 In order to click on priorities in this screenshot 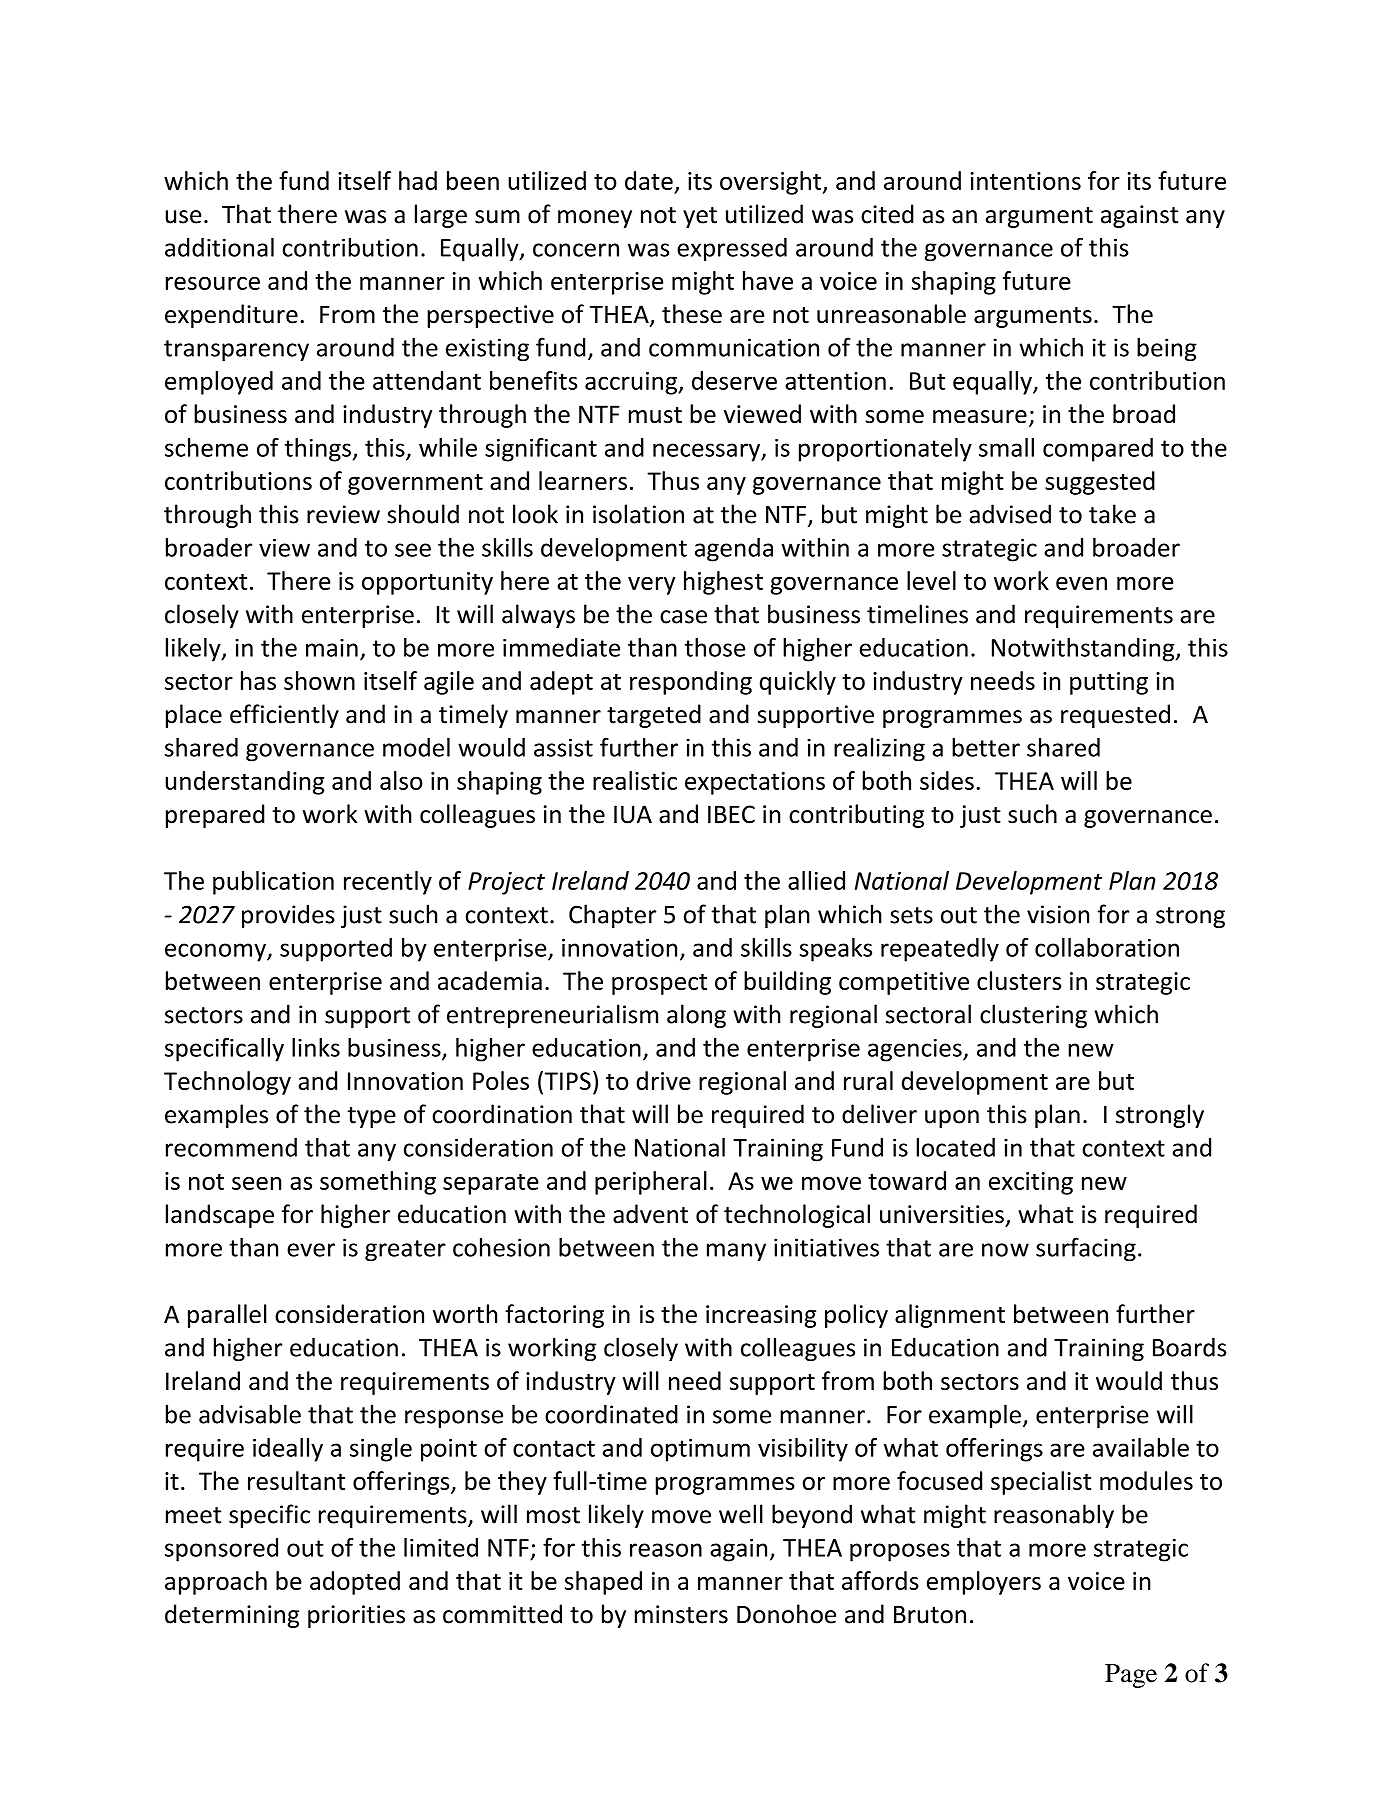, I will do `click(356, 1616)`.
